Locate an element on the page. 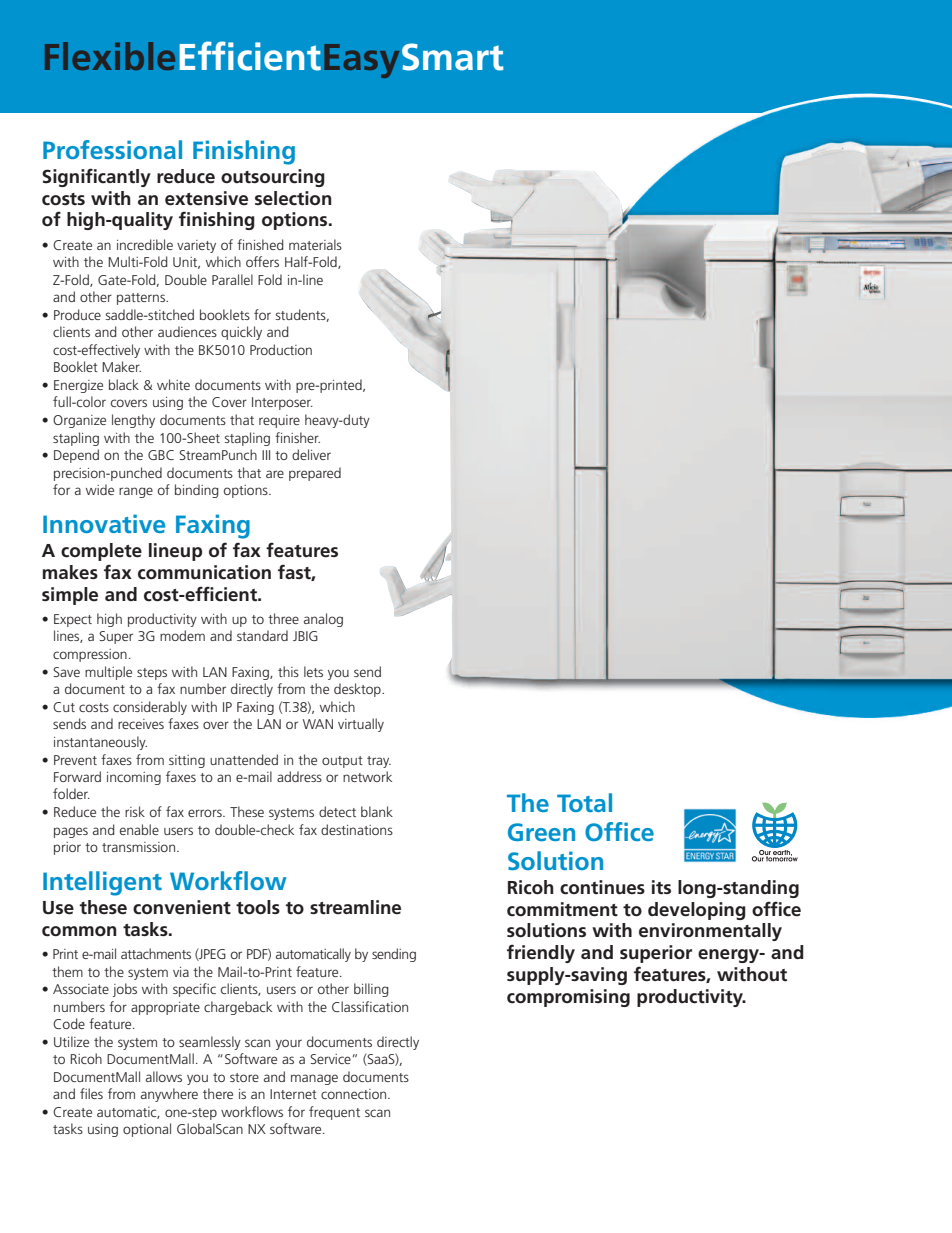  Total is located at coordinates (584, 802).
